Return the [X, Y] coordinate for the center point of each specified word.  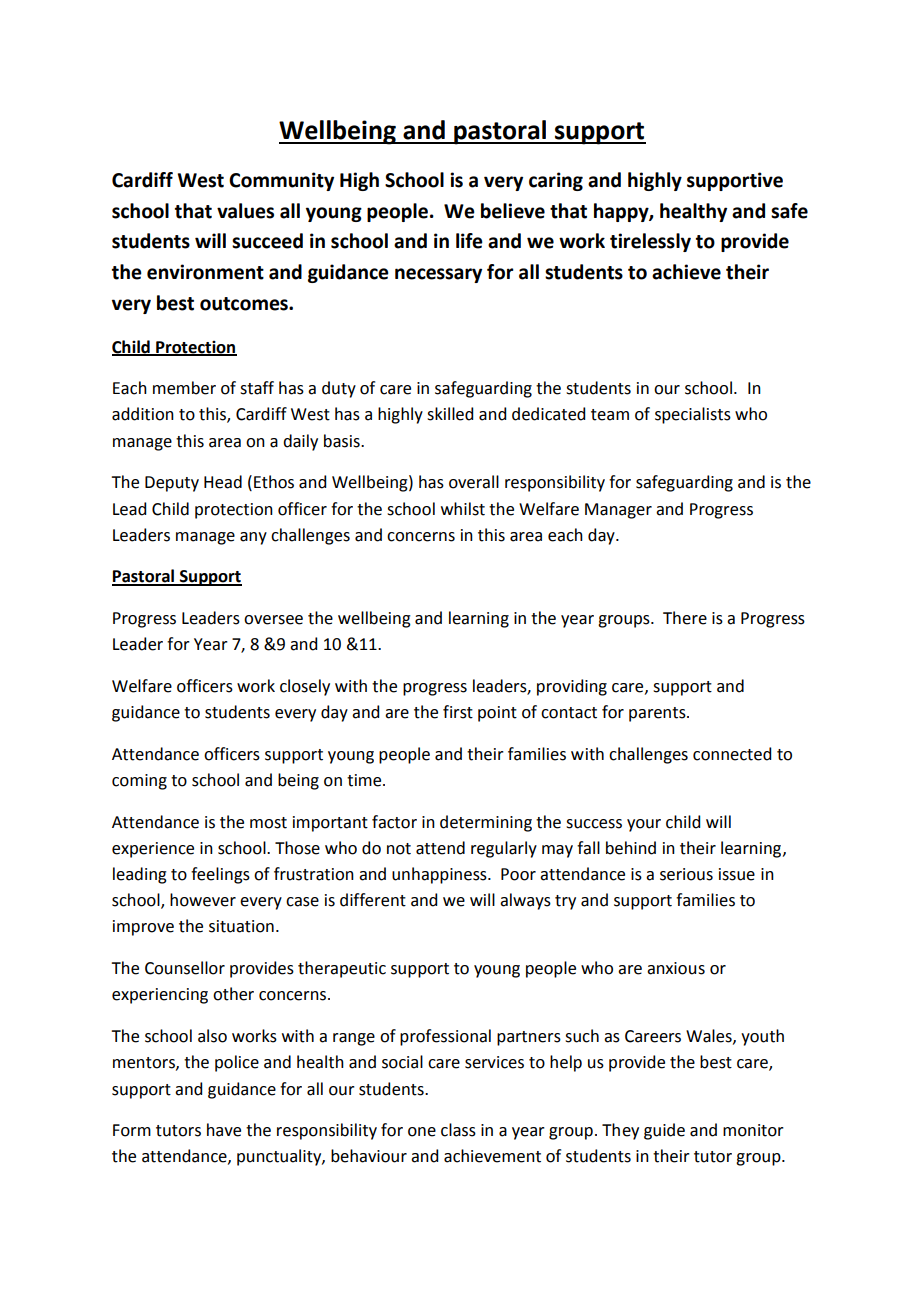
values [245, 211]
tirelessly [650, 242]
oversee [273, 620]
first [458, 712]
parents [658, 714]
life [469, 241]
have [224, 1130]
